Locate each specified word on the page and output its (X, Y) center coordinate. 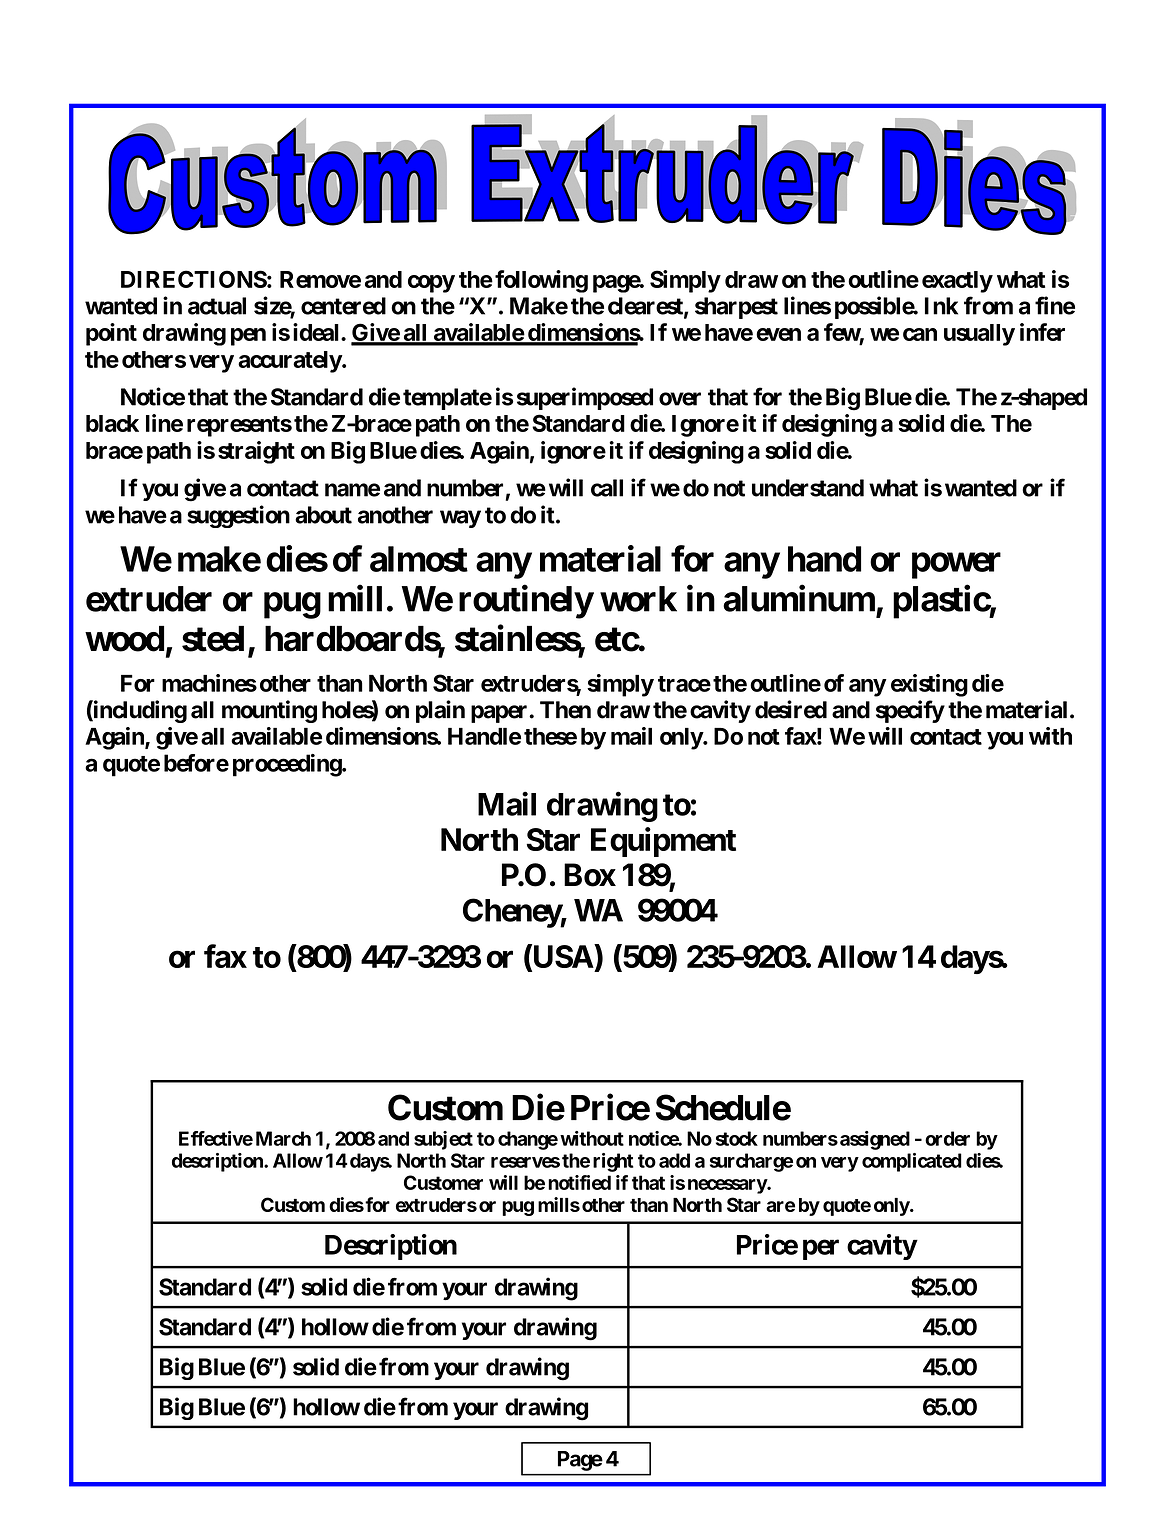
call (607, 488)
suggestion (238, 516)
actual (217, 306)
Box (590, 875)
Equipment (663, 842)
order (947, 1138)
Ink (941, 306)
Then (565, 710)
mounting (269, 711)
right (613, 1162)
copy (431, 284)
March (283, 1138)
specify (910, 711)
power (956, 566)
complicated (912, 1162)
